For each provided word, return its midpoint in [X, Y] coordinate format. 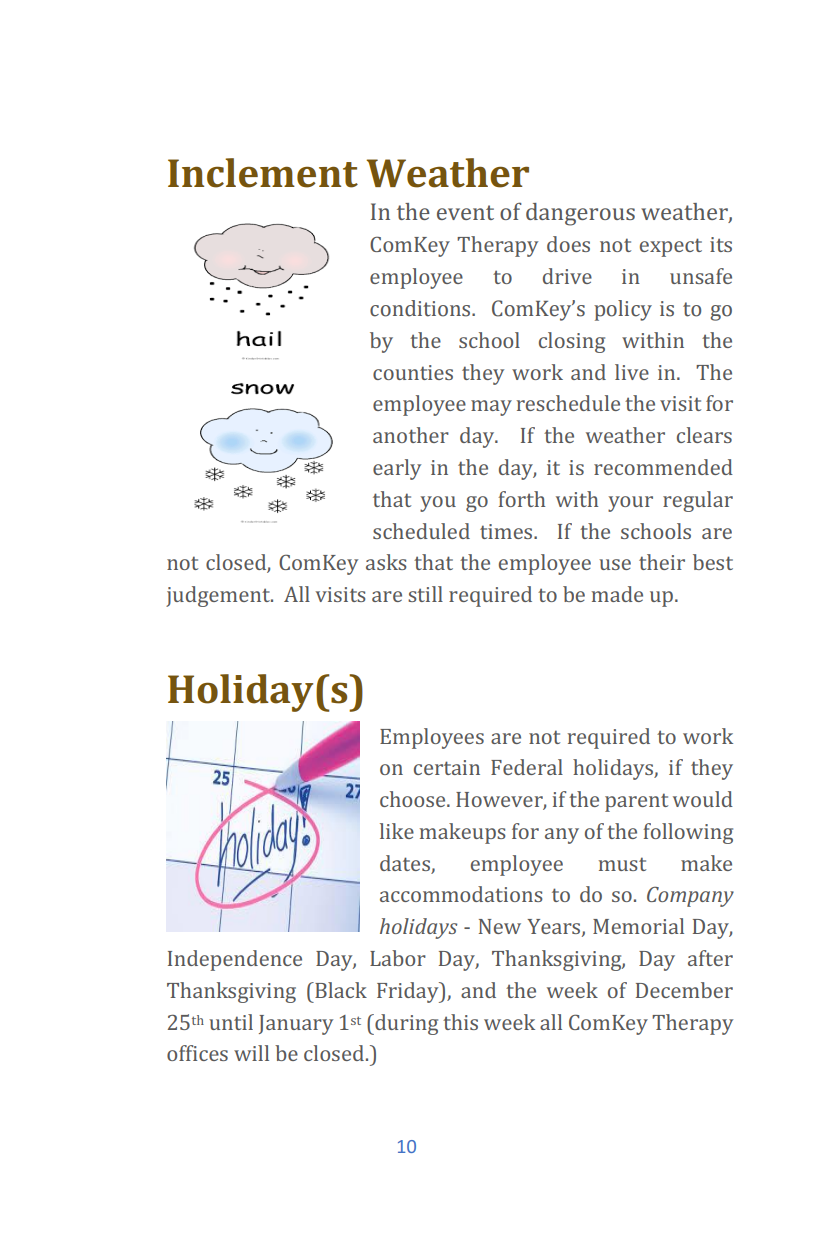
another [411, 435]
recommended [663, 467]
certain [447, 767]
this [460, 1022]
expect [671, 247]
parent [636, 802]
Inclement [263, 173]
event [465, 212]
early [397, 469]
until [231, 1022]
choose [414, 799]
